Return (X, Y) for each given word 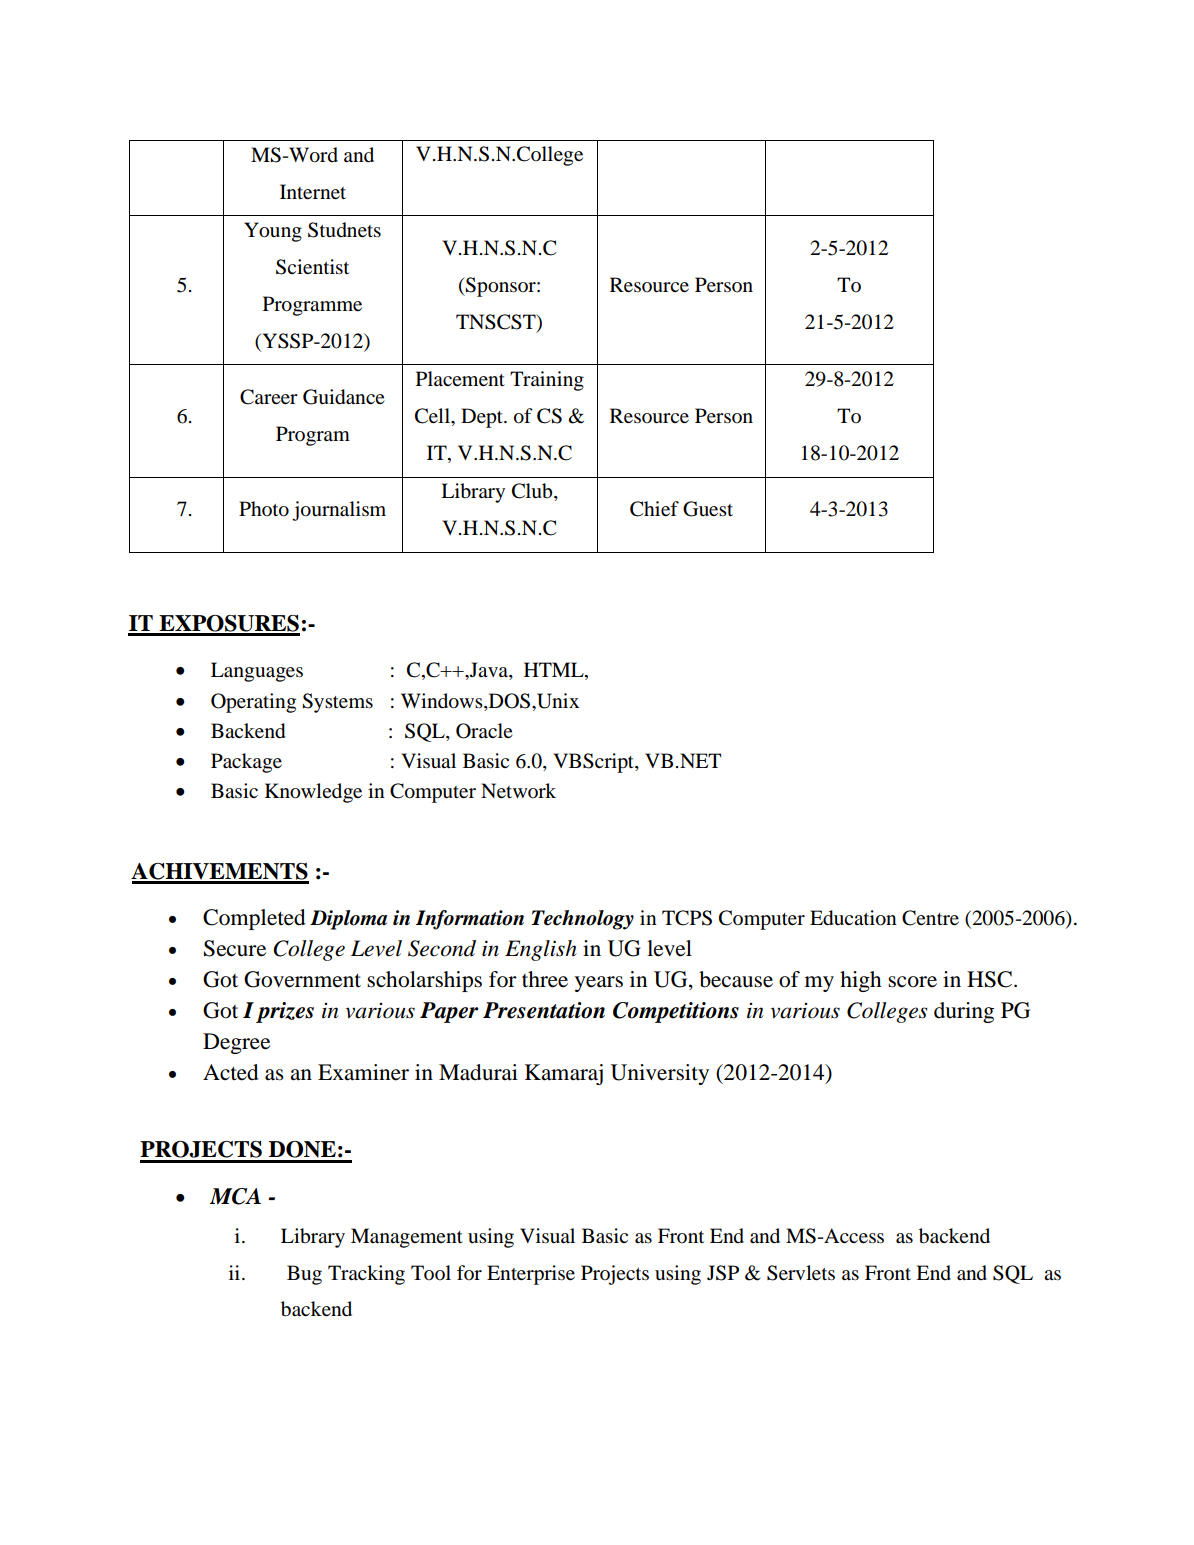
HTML (555, 671)
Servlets (801, 1273)
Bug (304, 1275)
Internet (313, 192)
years (599, 984)
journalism (339, 511)
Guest (708, 509)
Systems (337, 703)
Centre (930, 918)
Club (533, 492)
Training (547, 381)
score (912, 982)
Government (302, 979)
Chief (654, 509)
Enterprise (531, 1275)
